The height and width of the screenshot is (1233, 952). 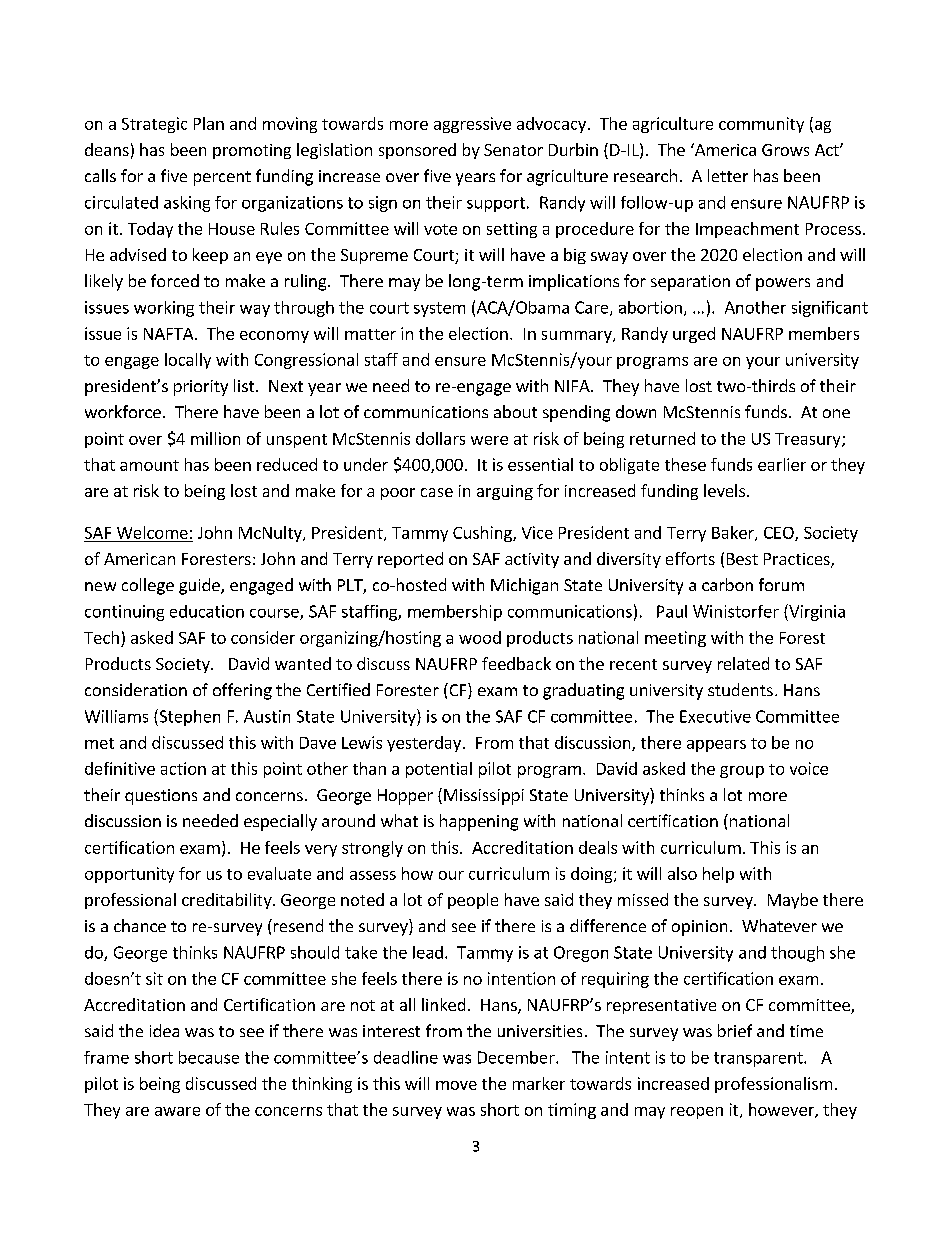 What do you see at coordinates (439, 309) in the screenshot?
I see `system` at bounding box center [439, 309].
